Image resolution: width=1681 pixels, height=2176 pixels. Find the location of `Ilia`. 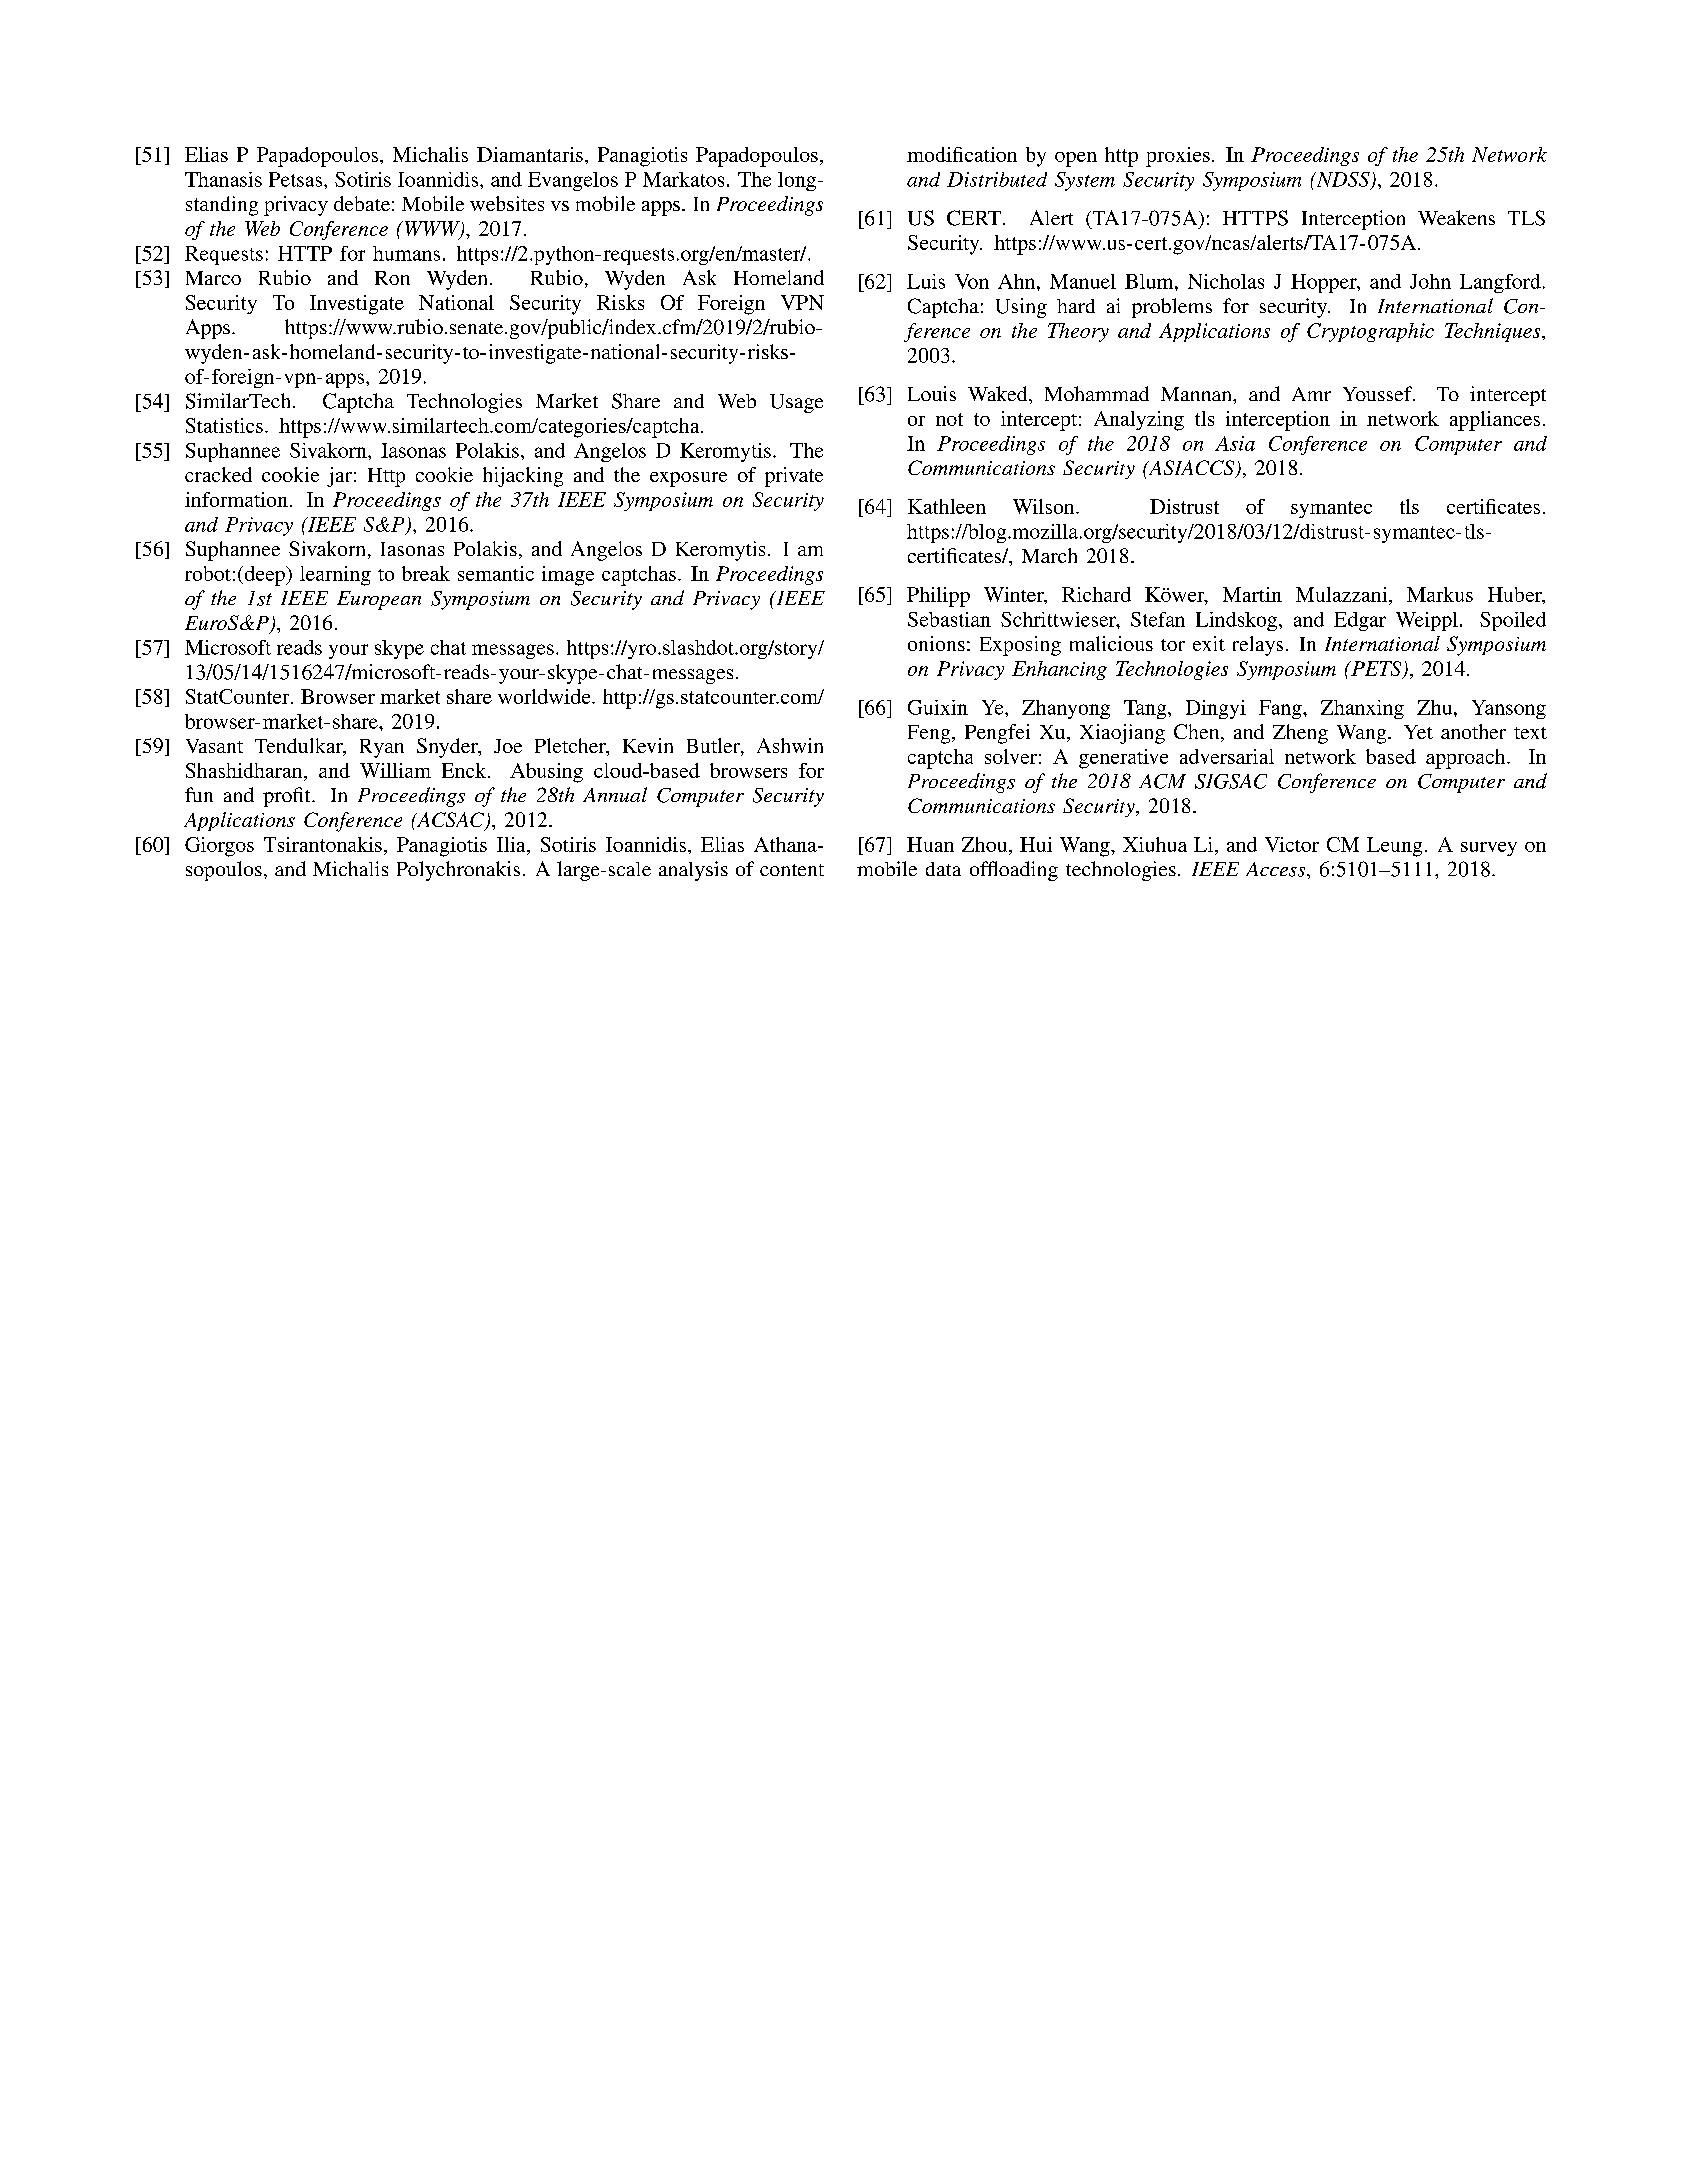

Ilia is located at coordinates (512, 844).
